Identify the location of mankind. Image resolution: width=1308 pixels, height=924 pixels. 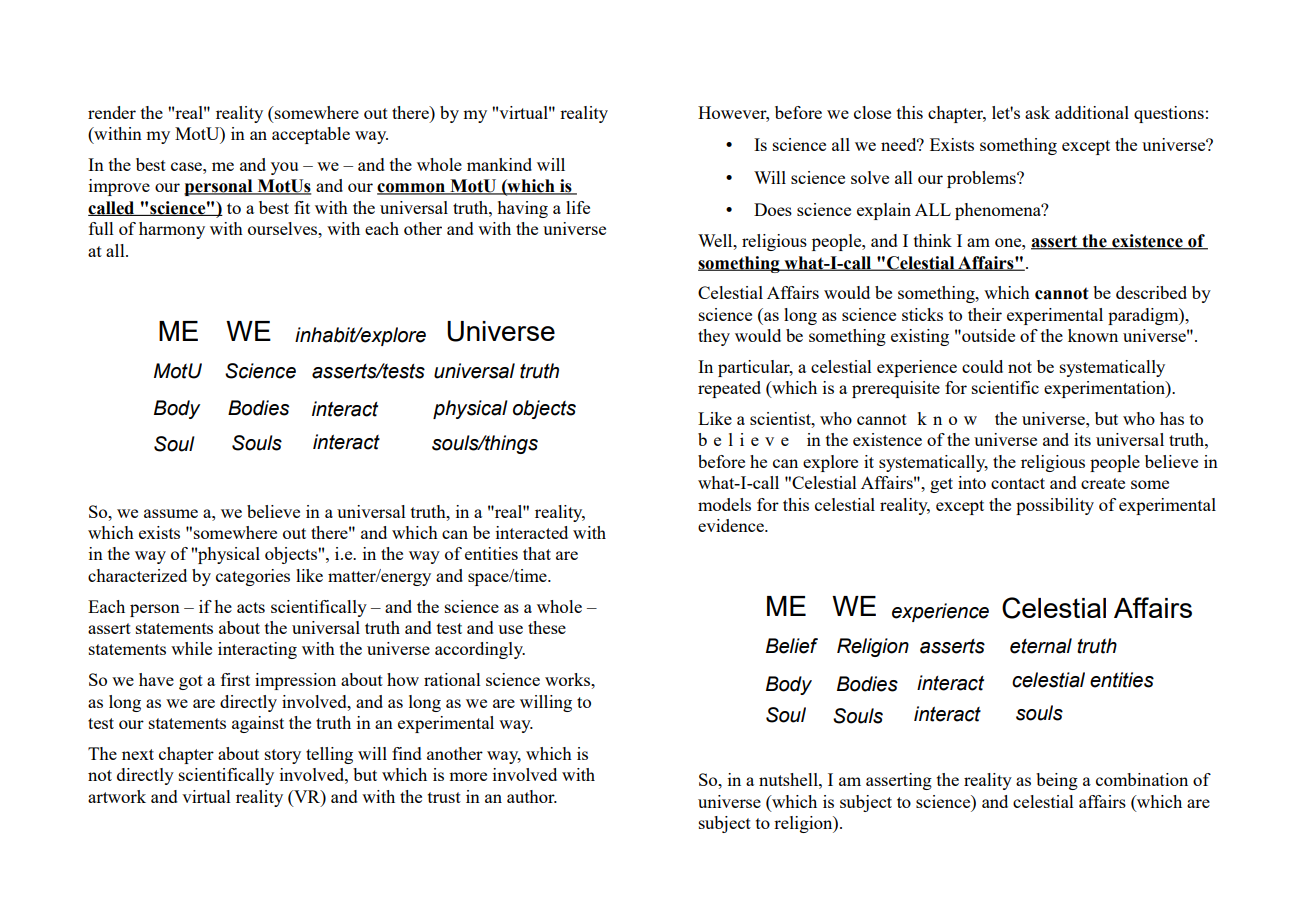
(499, 164).
